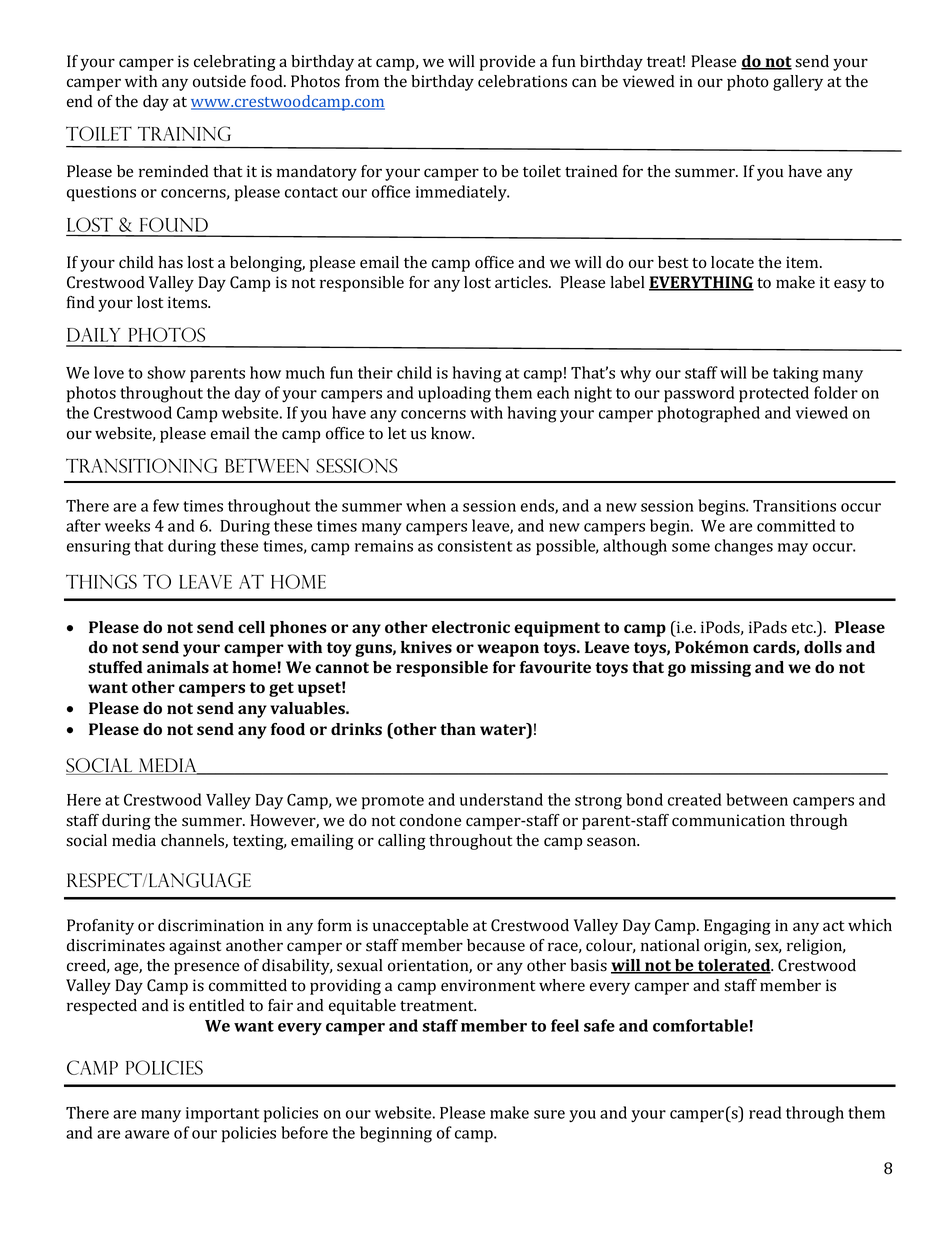  I want to click on sure, so click(549, 1114).
